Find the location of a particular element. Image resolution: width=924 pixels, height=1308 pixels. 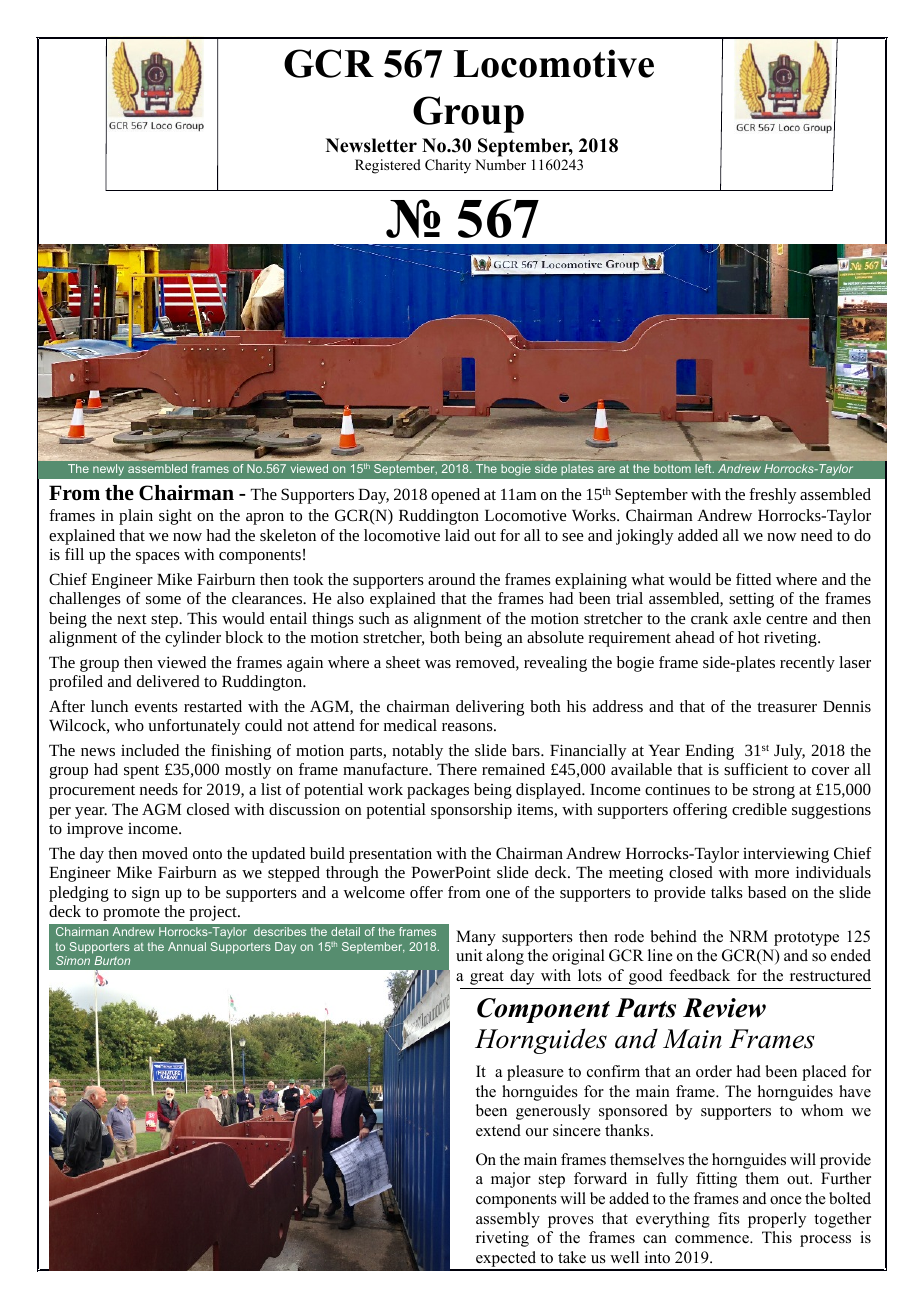

Number is located at coordinates (500, 164).
